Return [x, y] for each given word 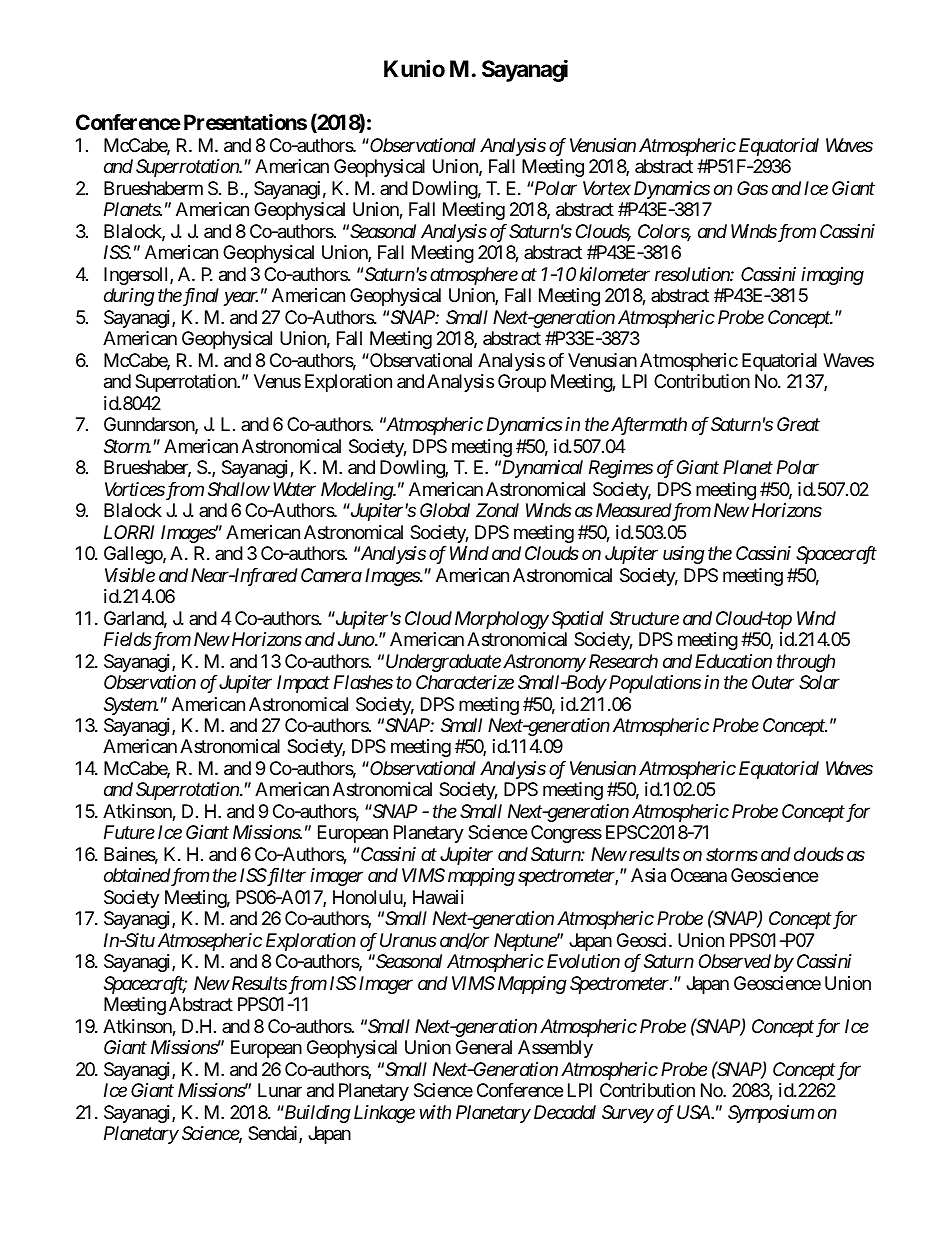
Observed [735, 961]
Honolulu [368, 898]
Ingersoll [137, 276]
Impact [303, 684]
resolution [693, 274]
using [684, 555]
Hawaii [438, 897]
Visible [130, 575]
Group [522, 383]
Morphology [502, 620]
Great [798, 424]
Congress [566, 834]
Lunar [280, 1090]
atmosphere [474, 276]
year [240, 299]
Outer [773, 682]
